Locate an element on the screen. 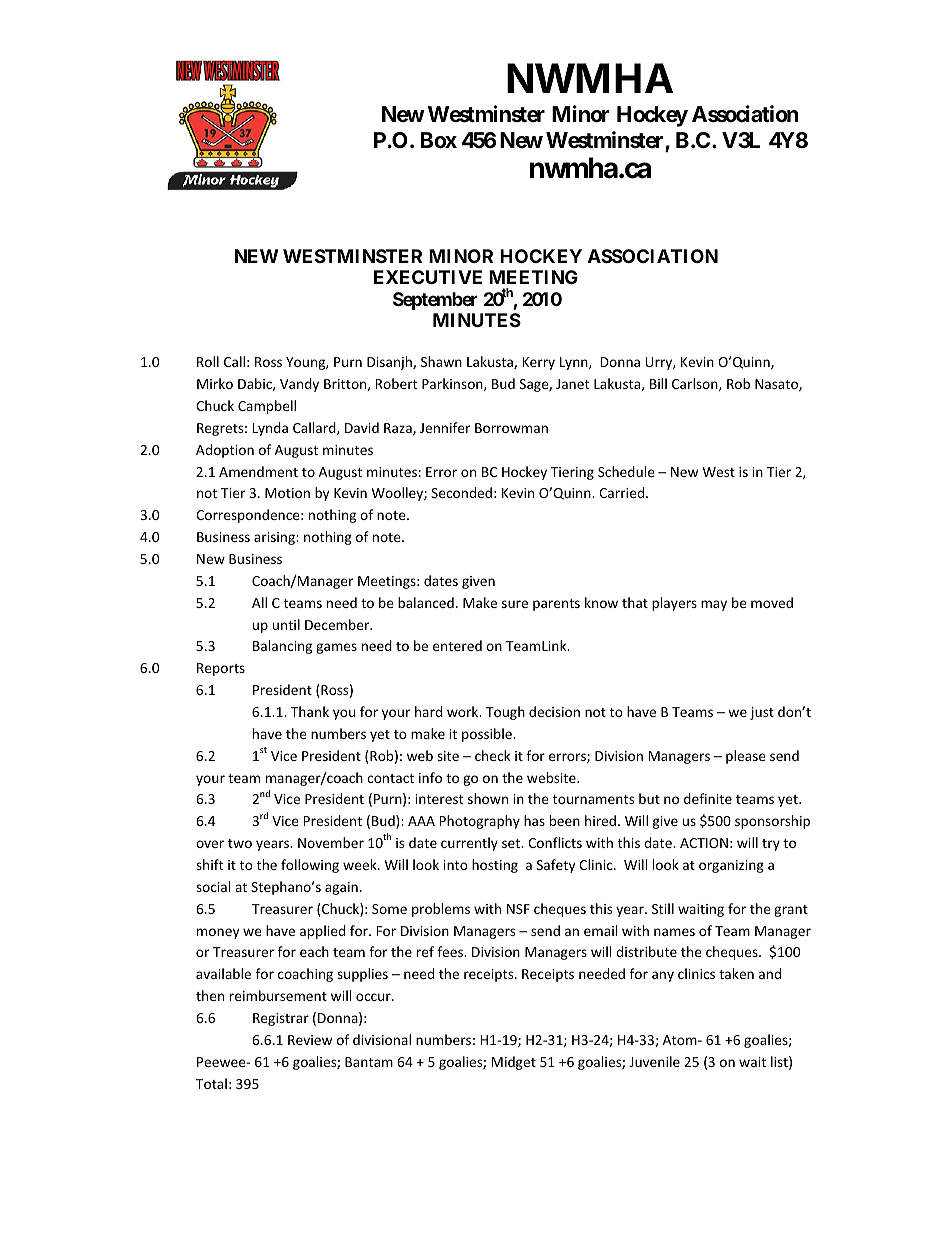  Seconded is located at coordinates (461, 492).
